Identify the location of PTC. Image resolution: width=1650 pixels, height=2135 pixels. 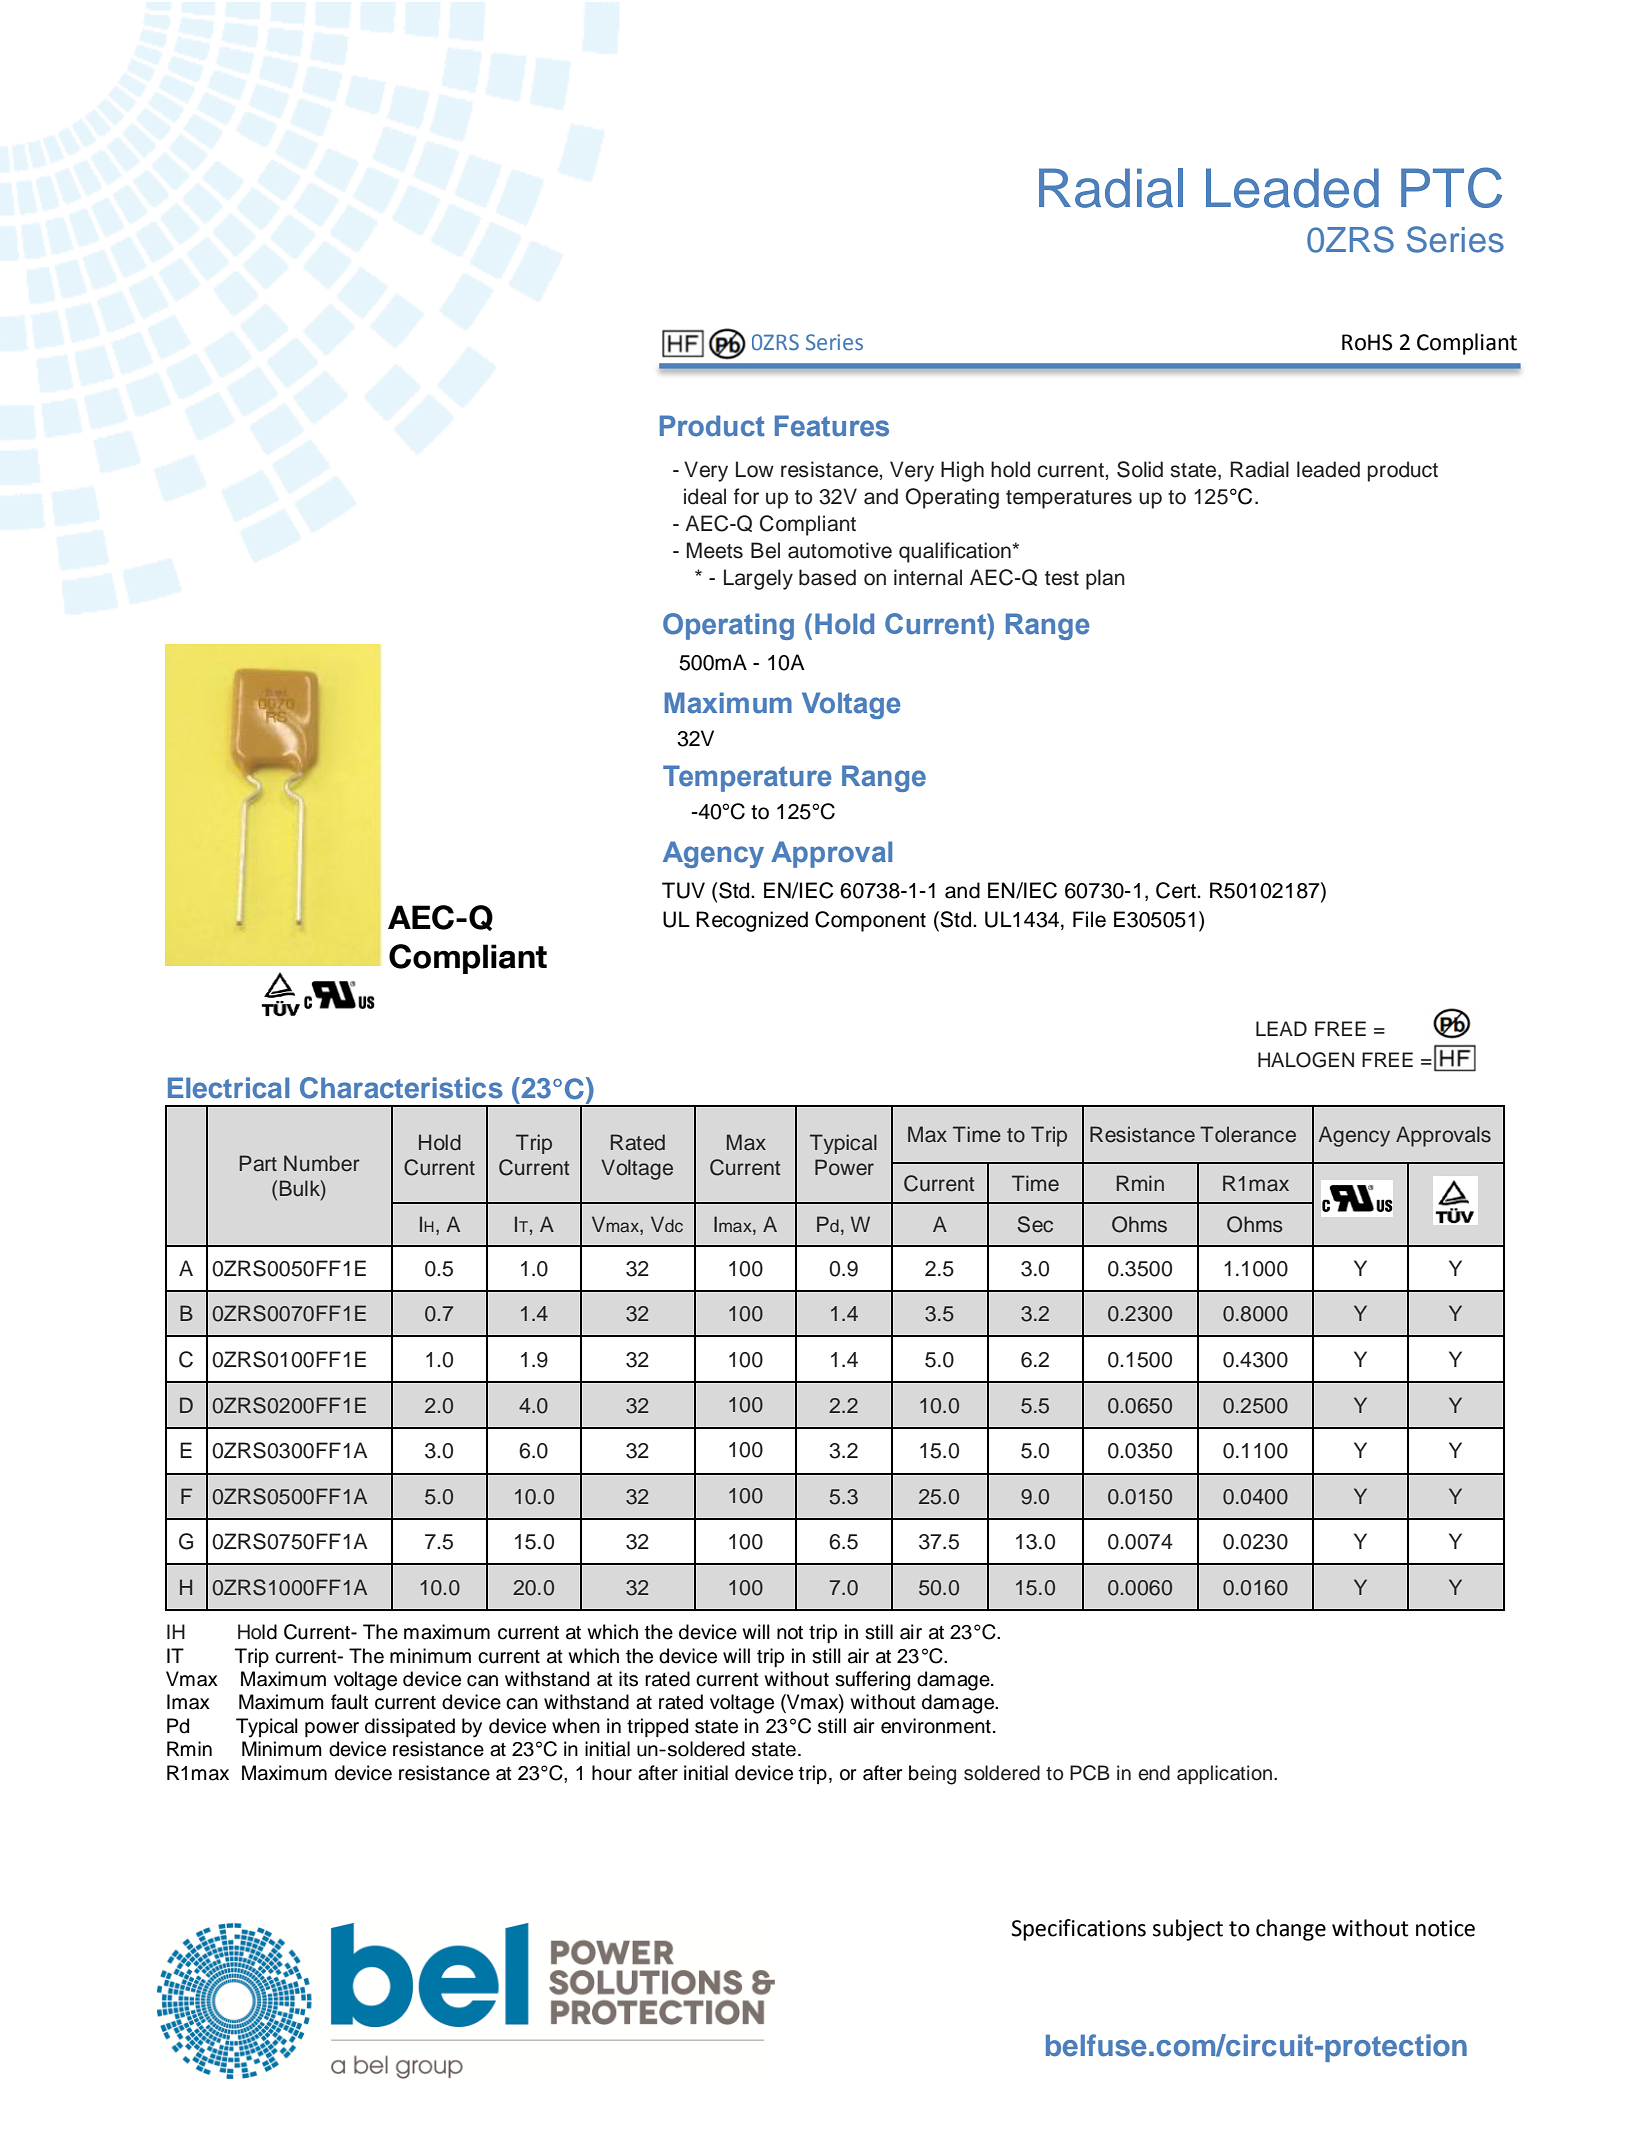
(1451, 187).
